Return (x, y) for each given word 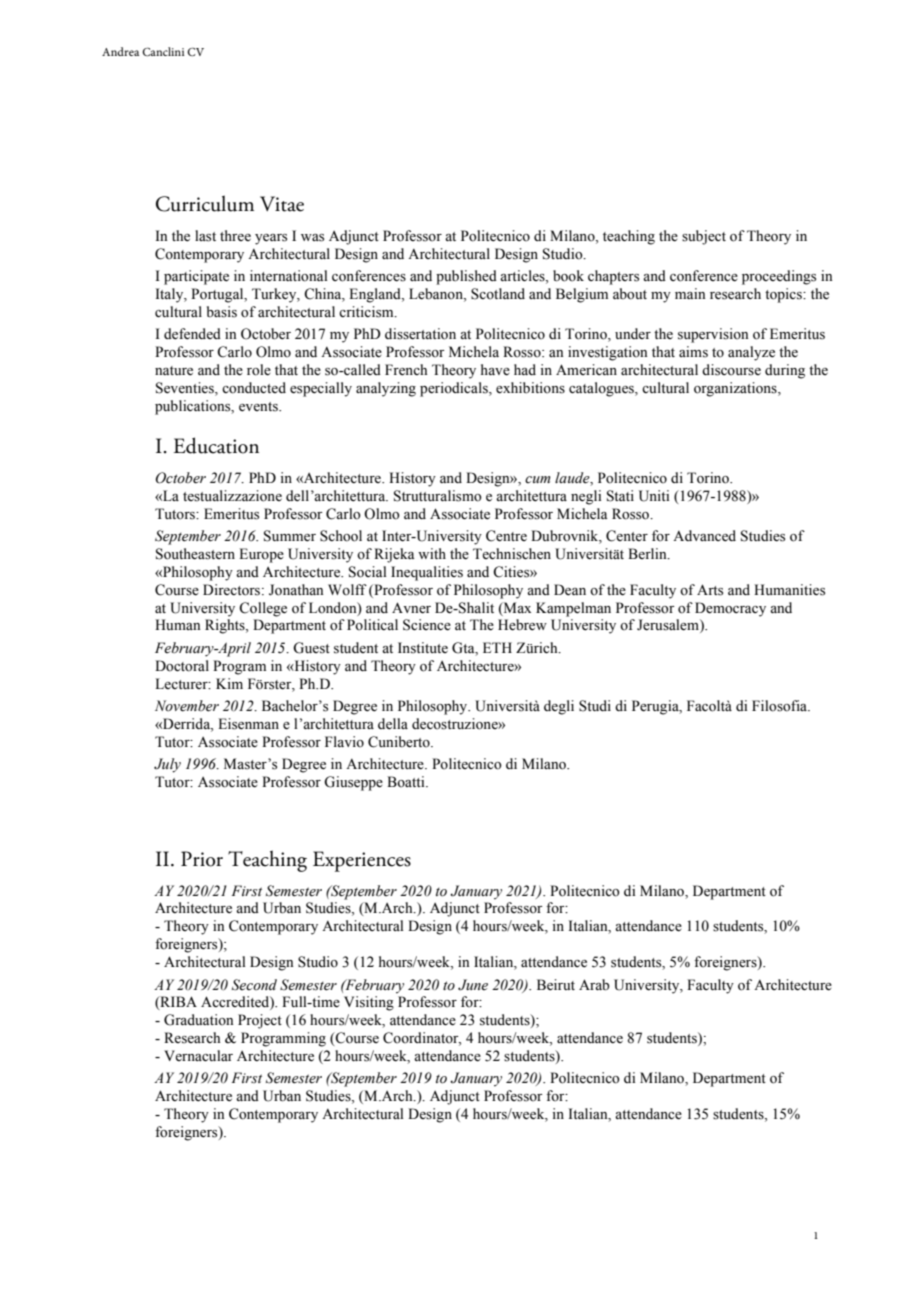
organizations (736, 389)
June (473, 985)
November (187, 706)
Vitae (282, 204)
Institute (423, 648)
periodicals (455, 389)
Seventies (186, 389)
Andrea (120, 51)
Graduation (199, 1020)
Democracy (730, 609)
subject (704, 237)
